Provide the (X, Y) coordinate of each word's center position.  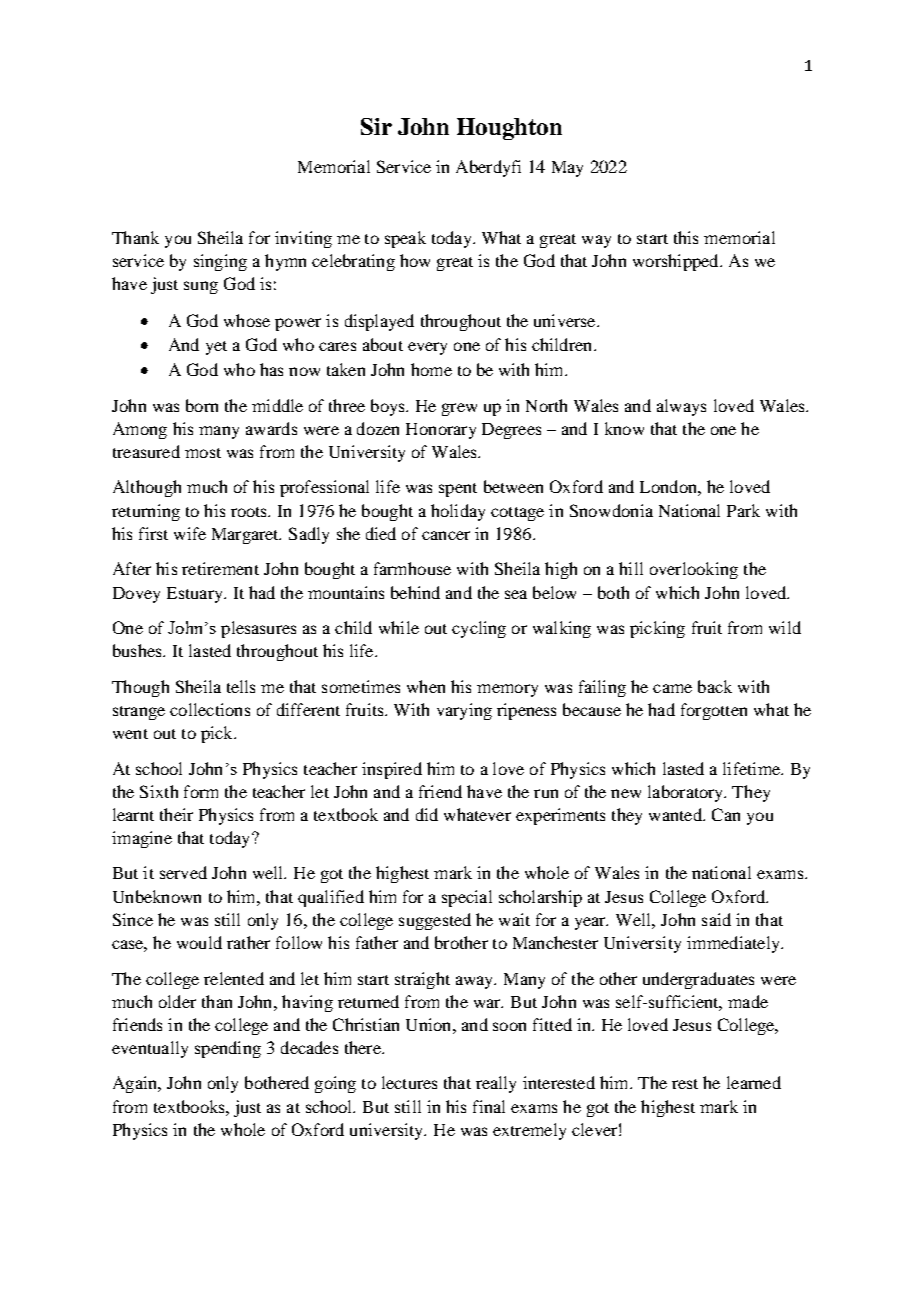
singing (220, 262)
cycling (479, 629)
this (686, 237)
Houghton (509, 129)
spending (228, 1049)
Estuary (196, 595)
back (715, 686)
